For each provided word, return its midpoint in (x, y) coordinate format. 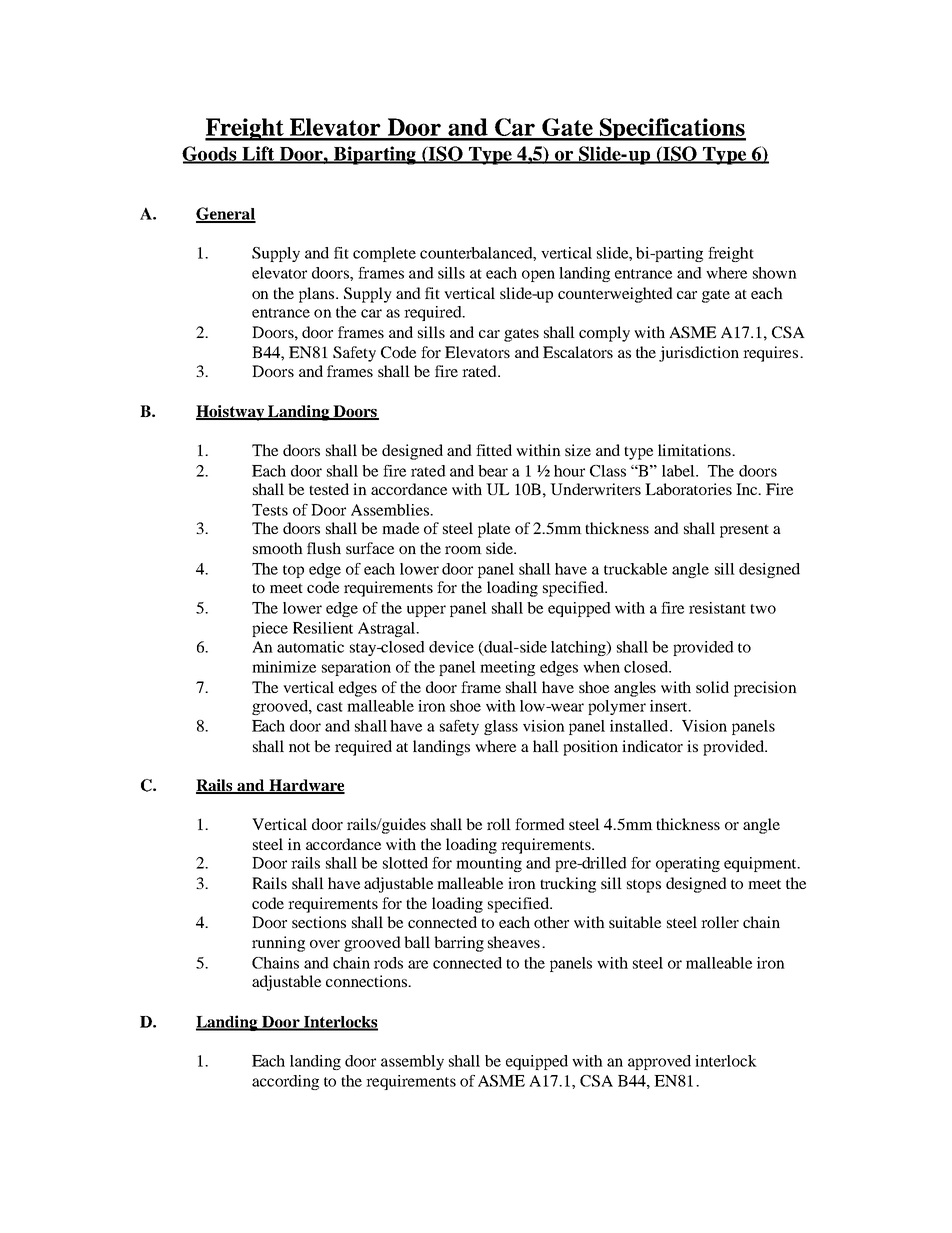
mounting (489, 864)
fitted (494, 450)
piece (270, 629)
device (451, 647)
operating (688, 864)
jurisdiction (699, 354)
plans (318, 295)
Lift (258, 154)
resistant (717, 608)
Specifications (671, 129)
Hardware (306, 786)
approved (659, 1062)
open (538, 276)
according (285, 1082)
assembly (412, 1062)
